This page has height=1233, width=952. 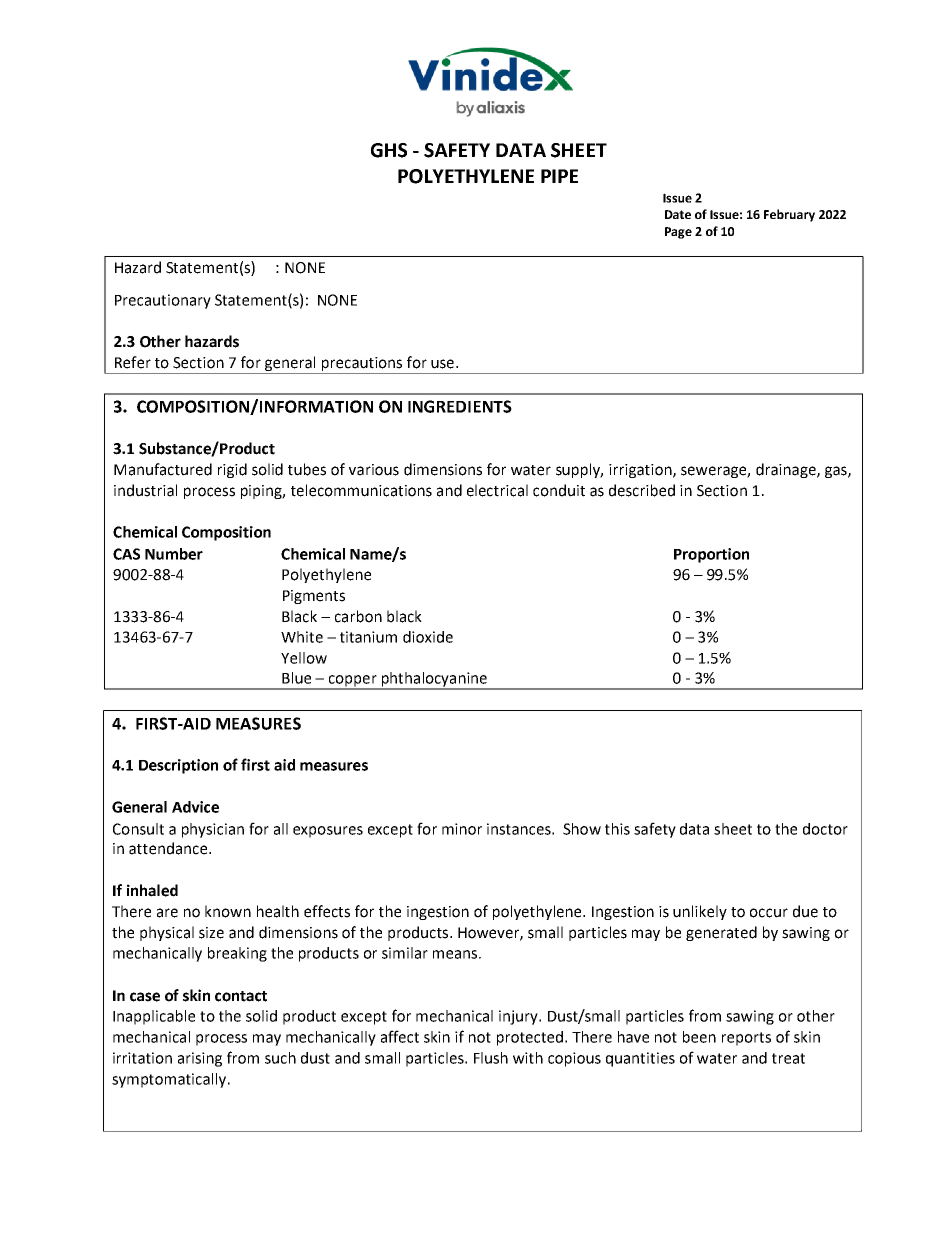 I want to click on arising, so click(x=200, y=1059).
